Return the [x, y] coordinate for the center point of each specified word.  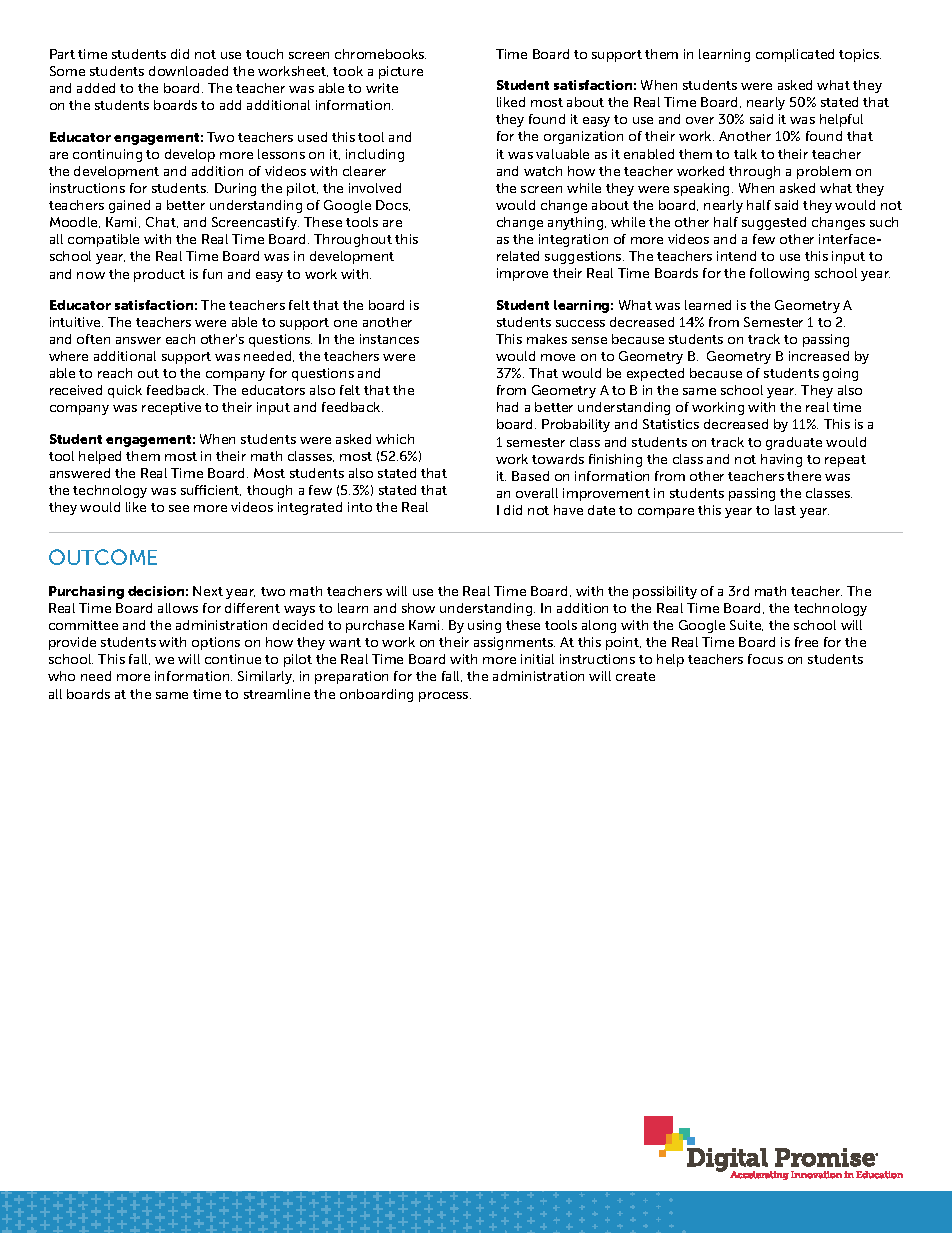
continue [233, 659]
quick [125, 391]
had [507, 407]
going [840, 374]
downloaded [188, 71]
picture [401, 72]
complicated [795, 55]
